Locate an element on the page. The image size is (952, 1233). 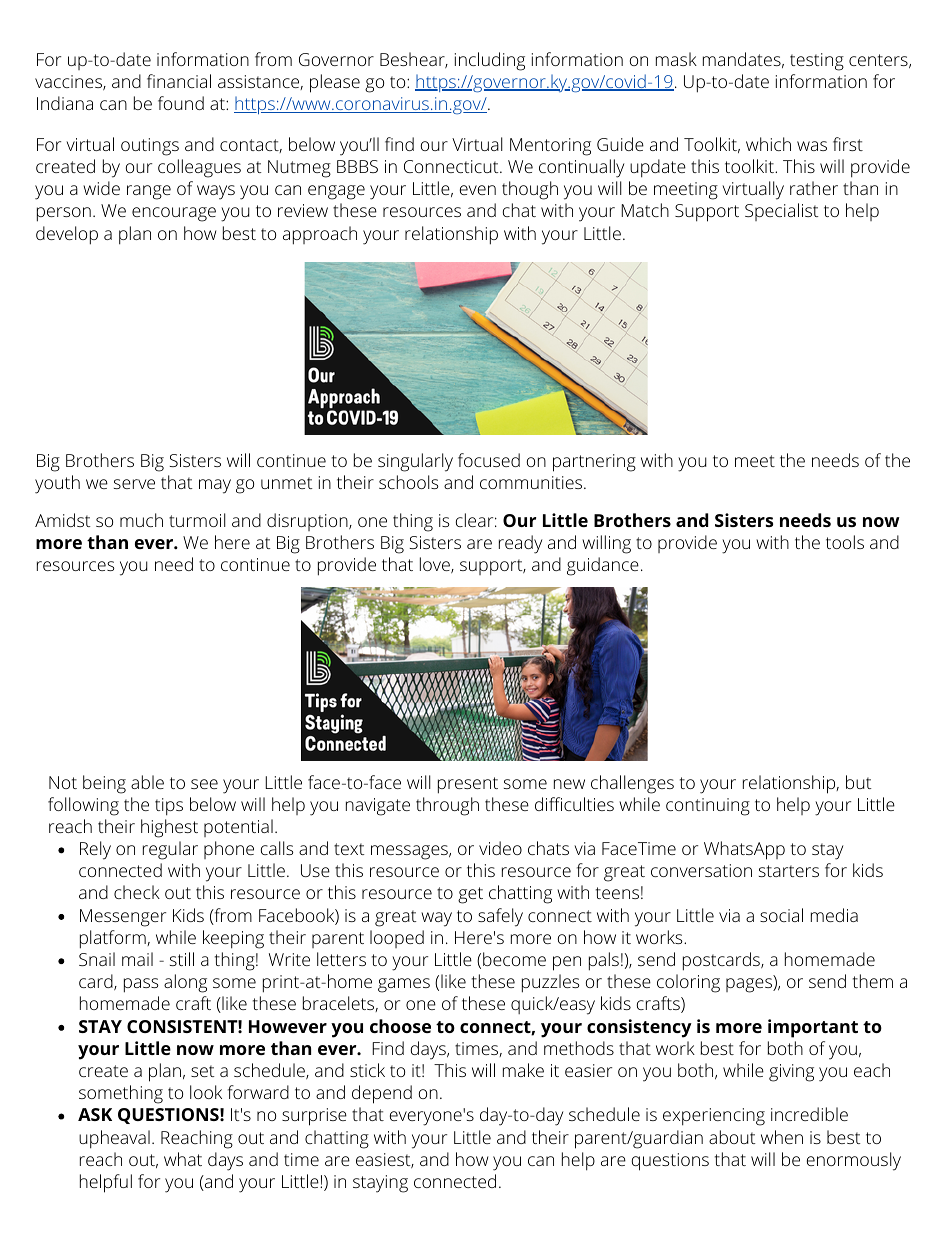
upheaval is located at coordinates (114, 1139).
